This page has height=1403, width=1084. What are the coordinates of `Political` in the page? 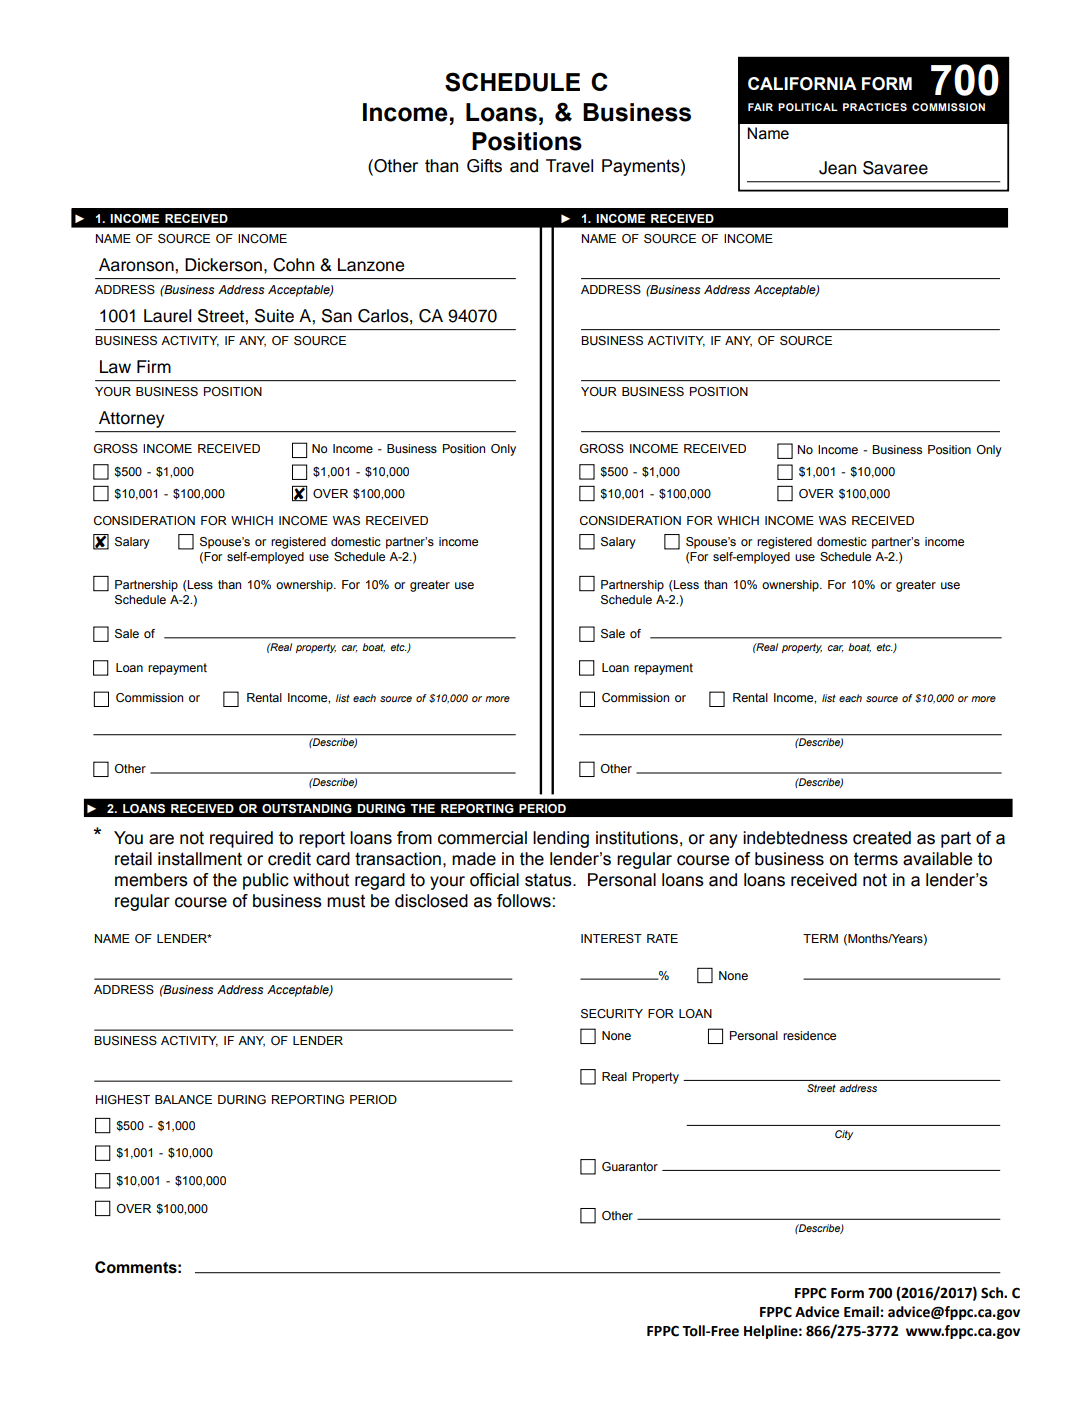 It's located at (808, 107).
